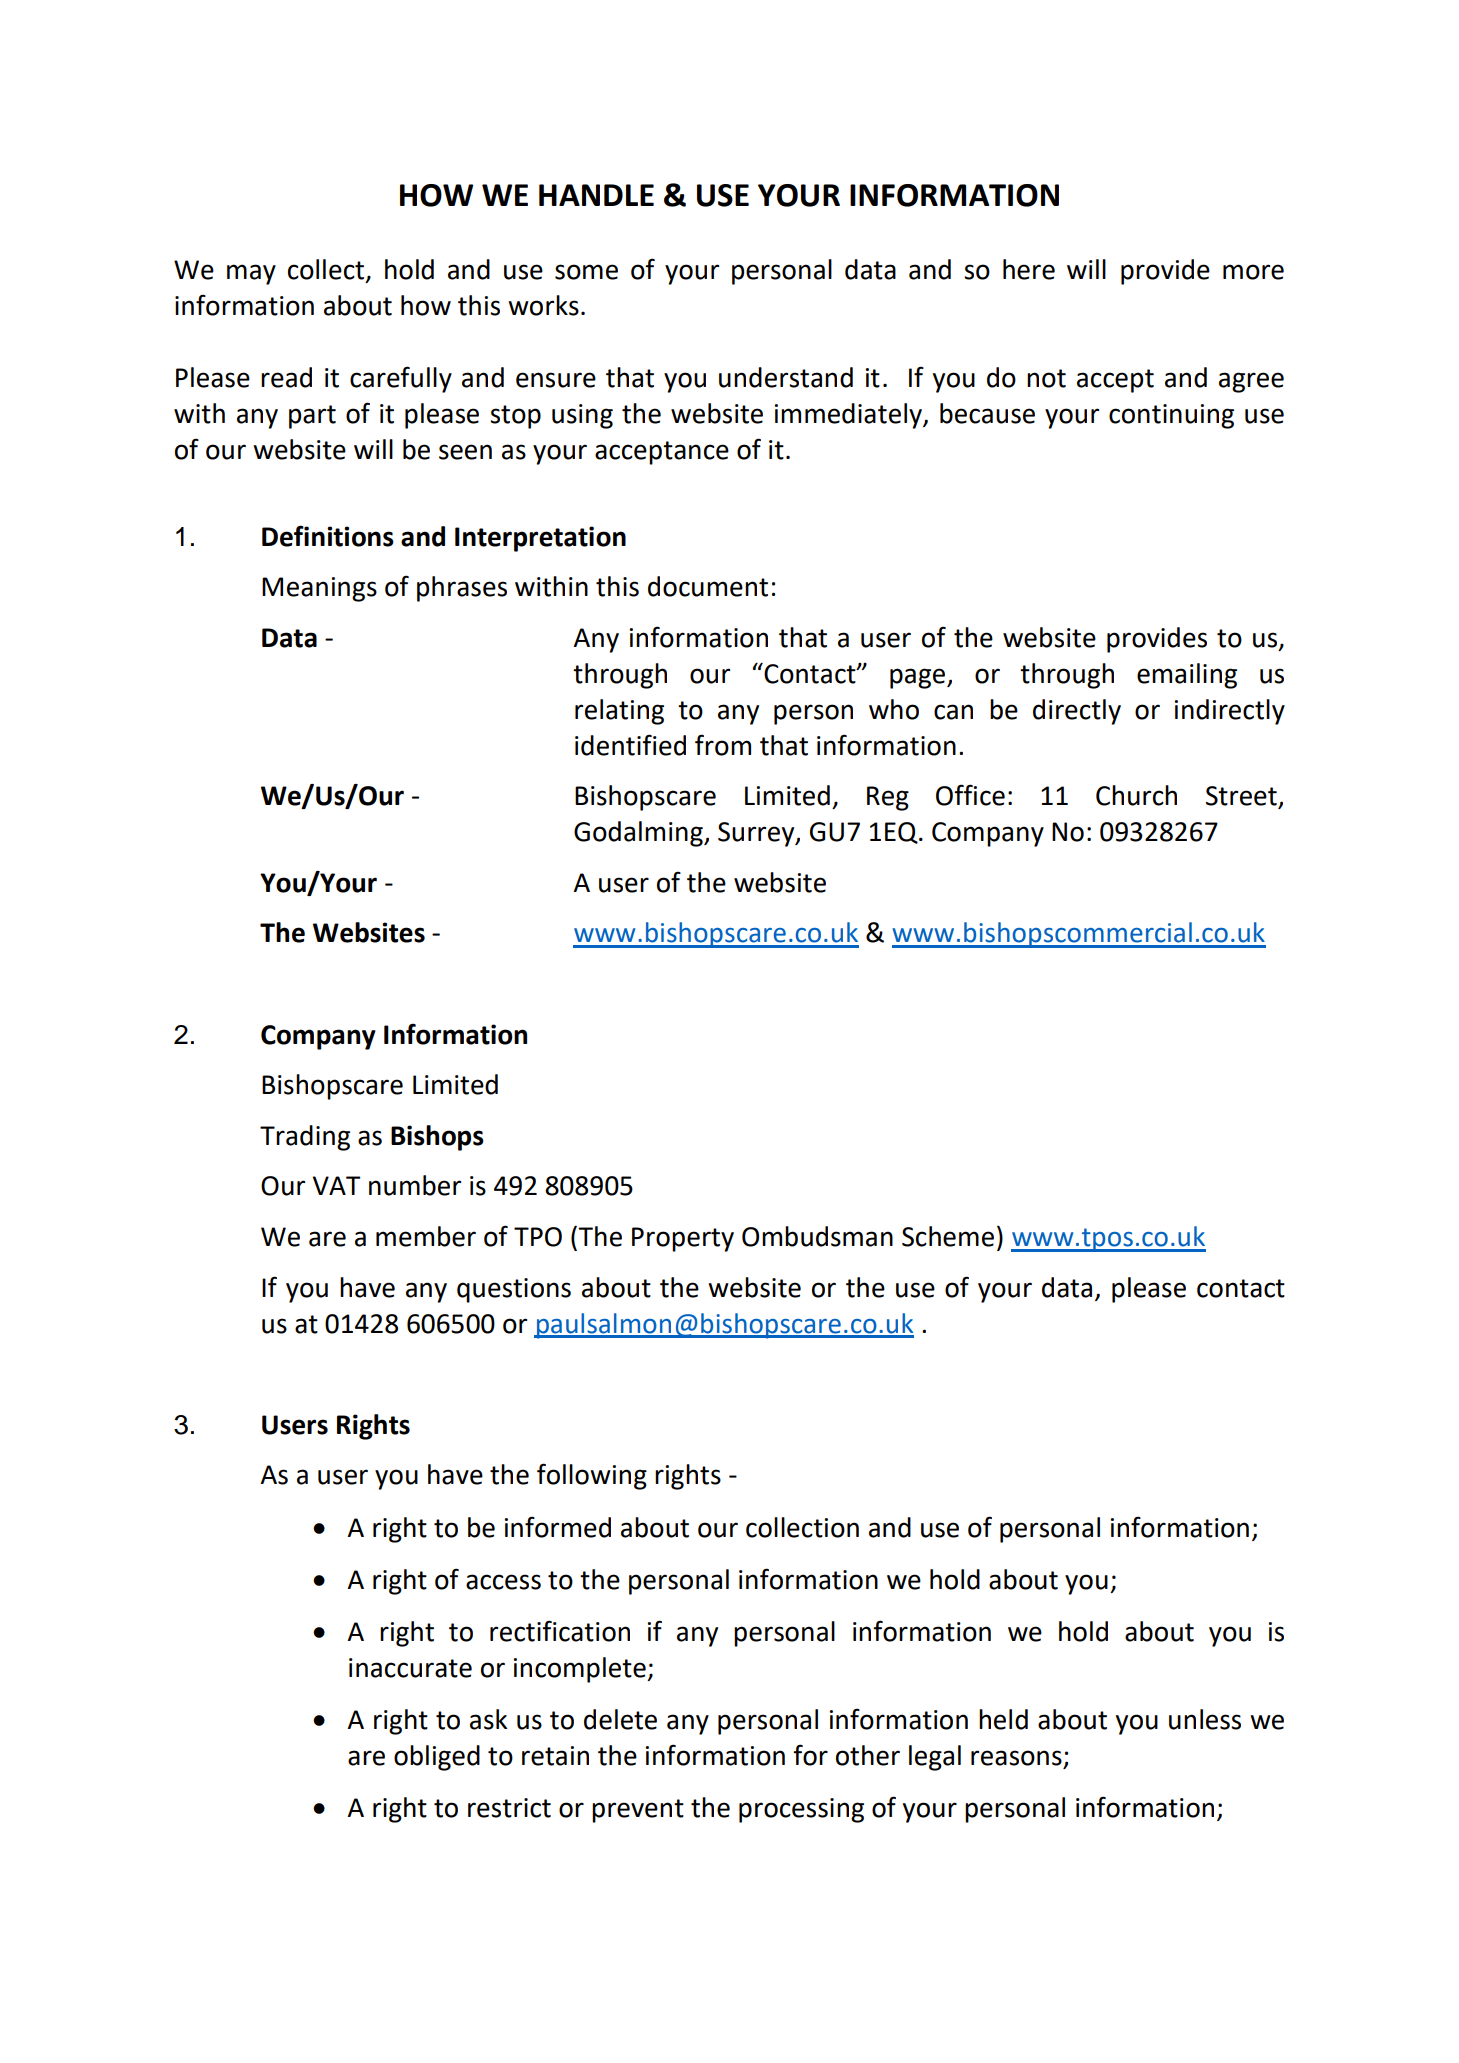 Image resolution: width=1459 pixels, height=2063 pixels. I want to click on Surrey, so click(757, 834).
